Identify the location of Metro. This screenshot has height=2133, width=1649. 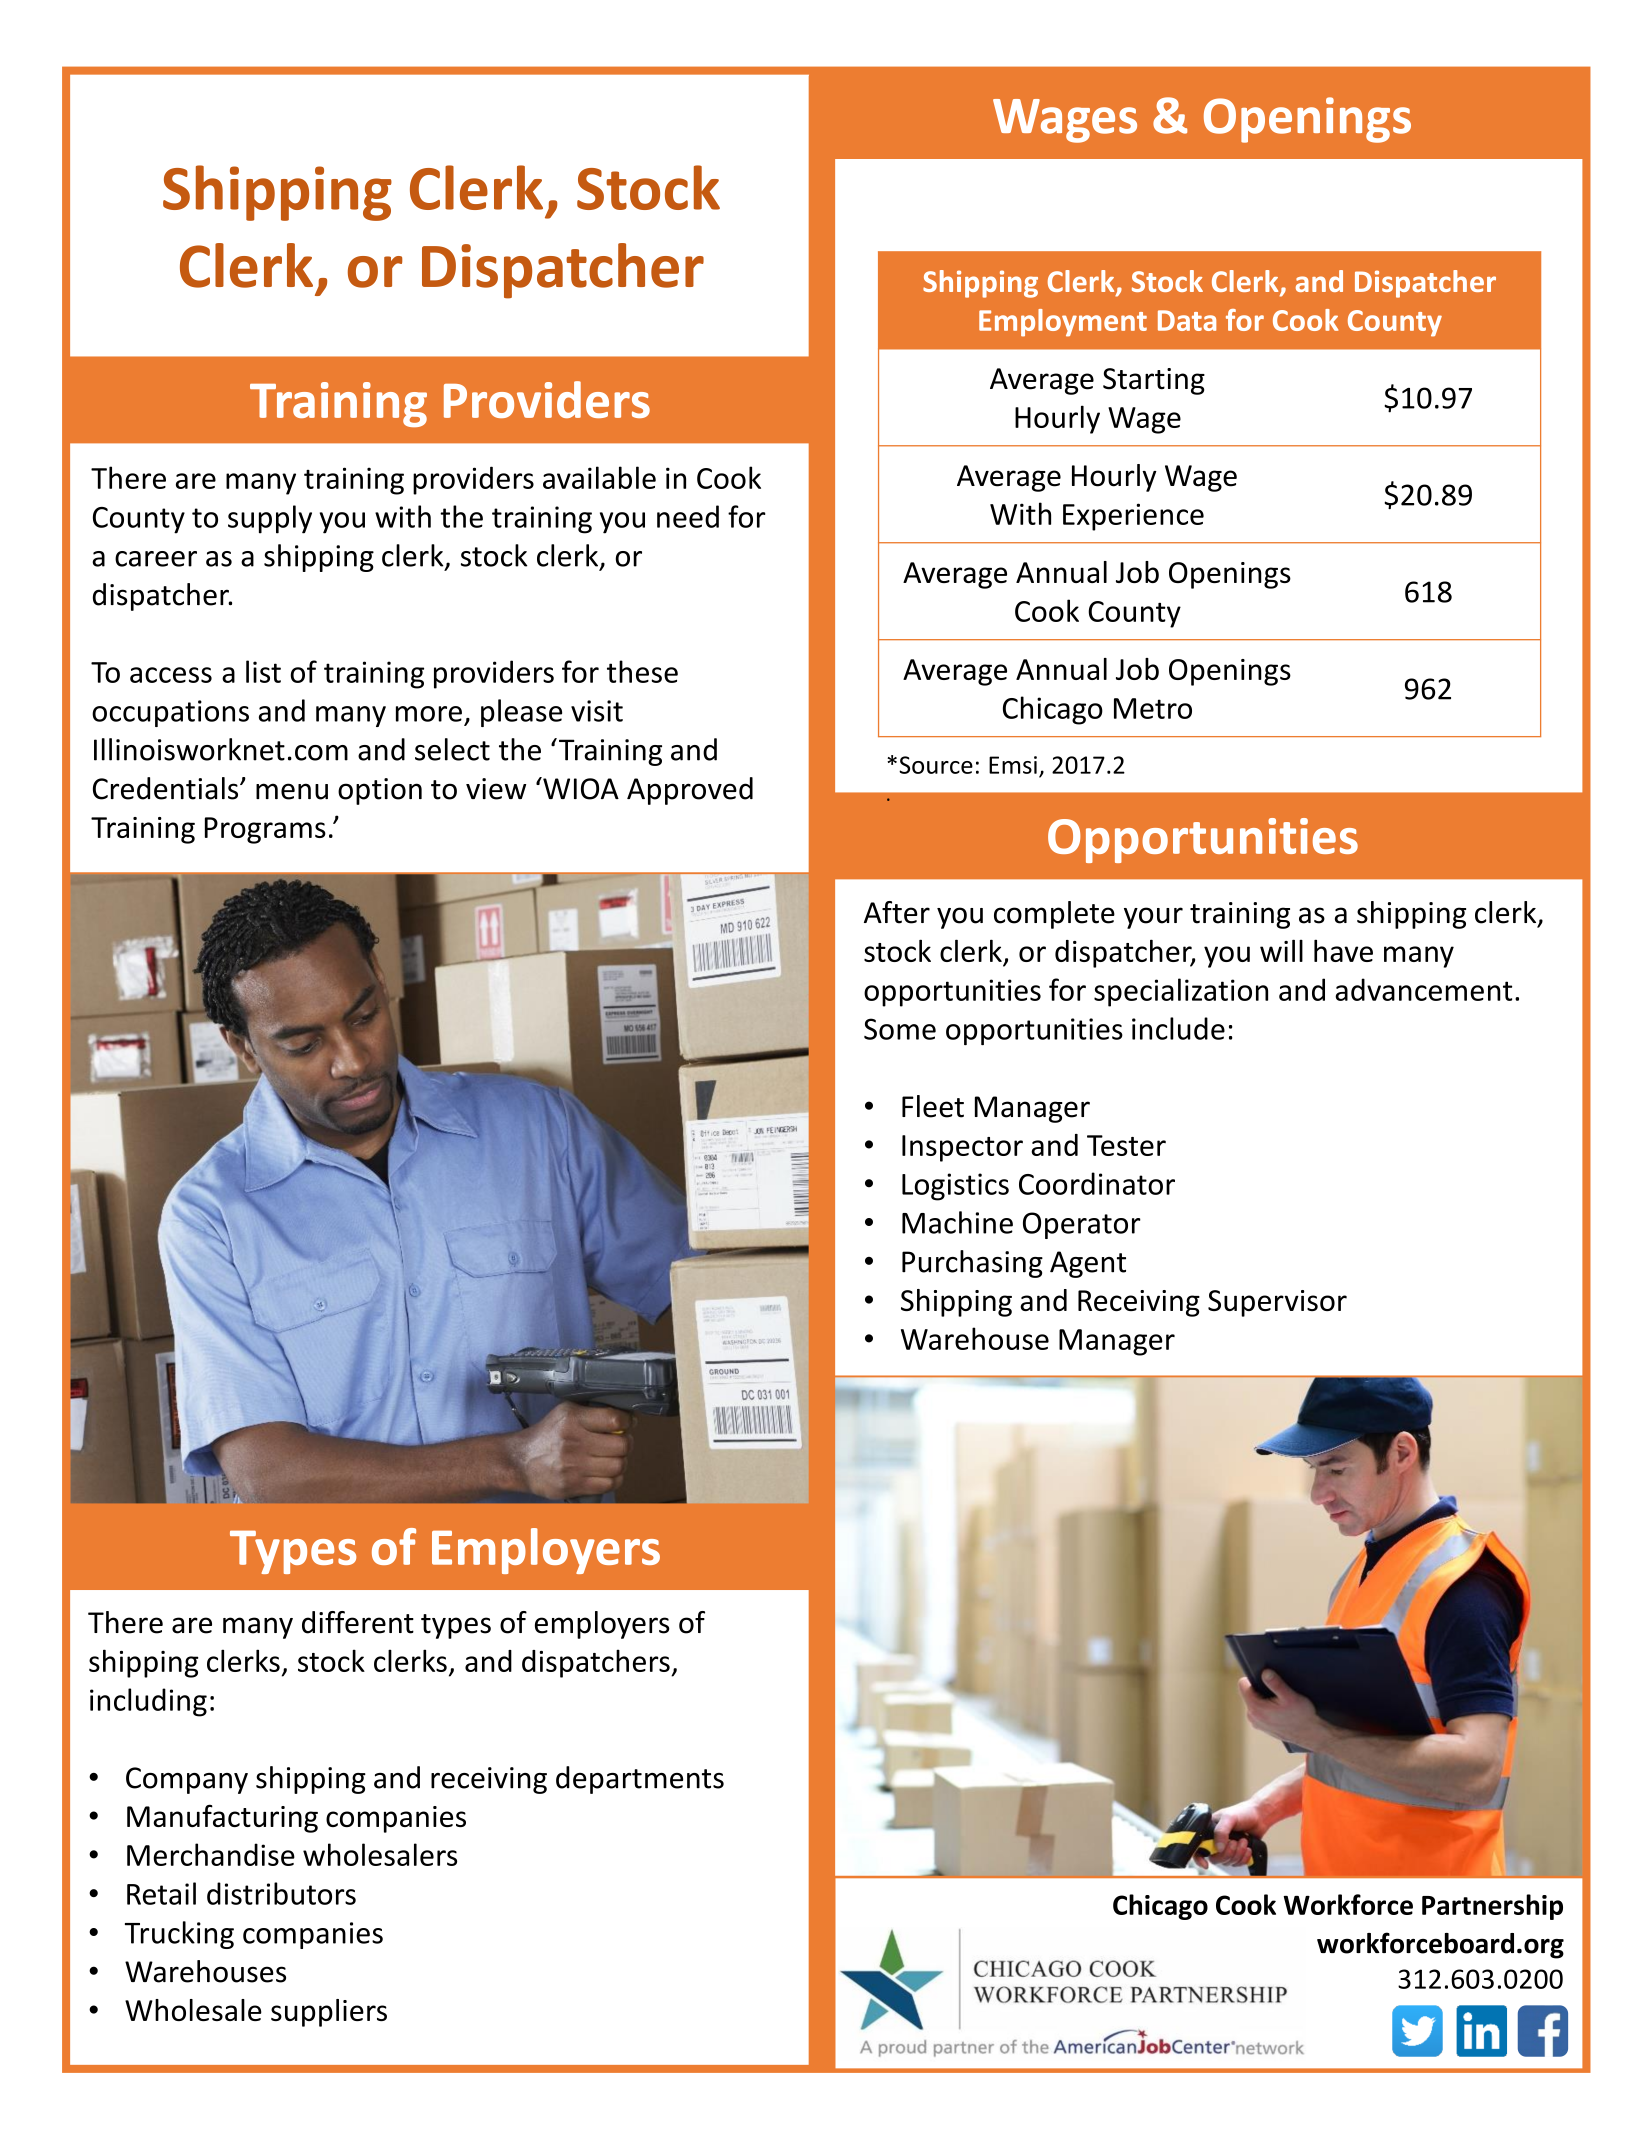
(1153, 708).
